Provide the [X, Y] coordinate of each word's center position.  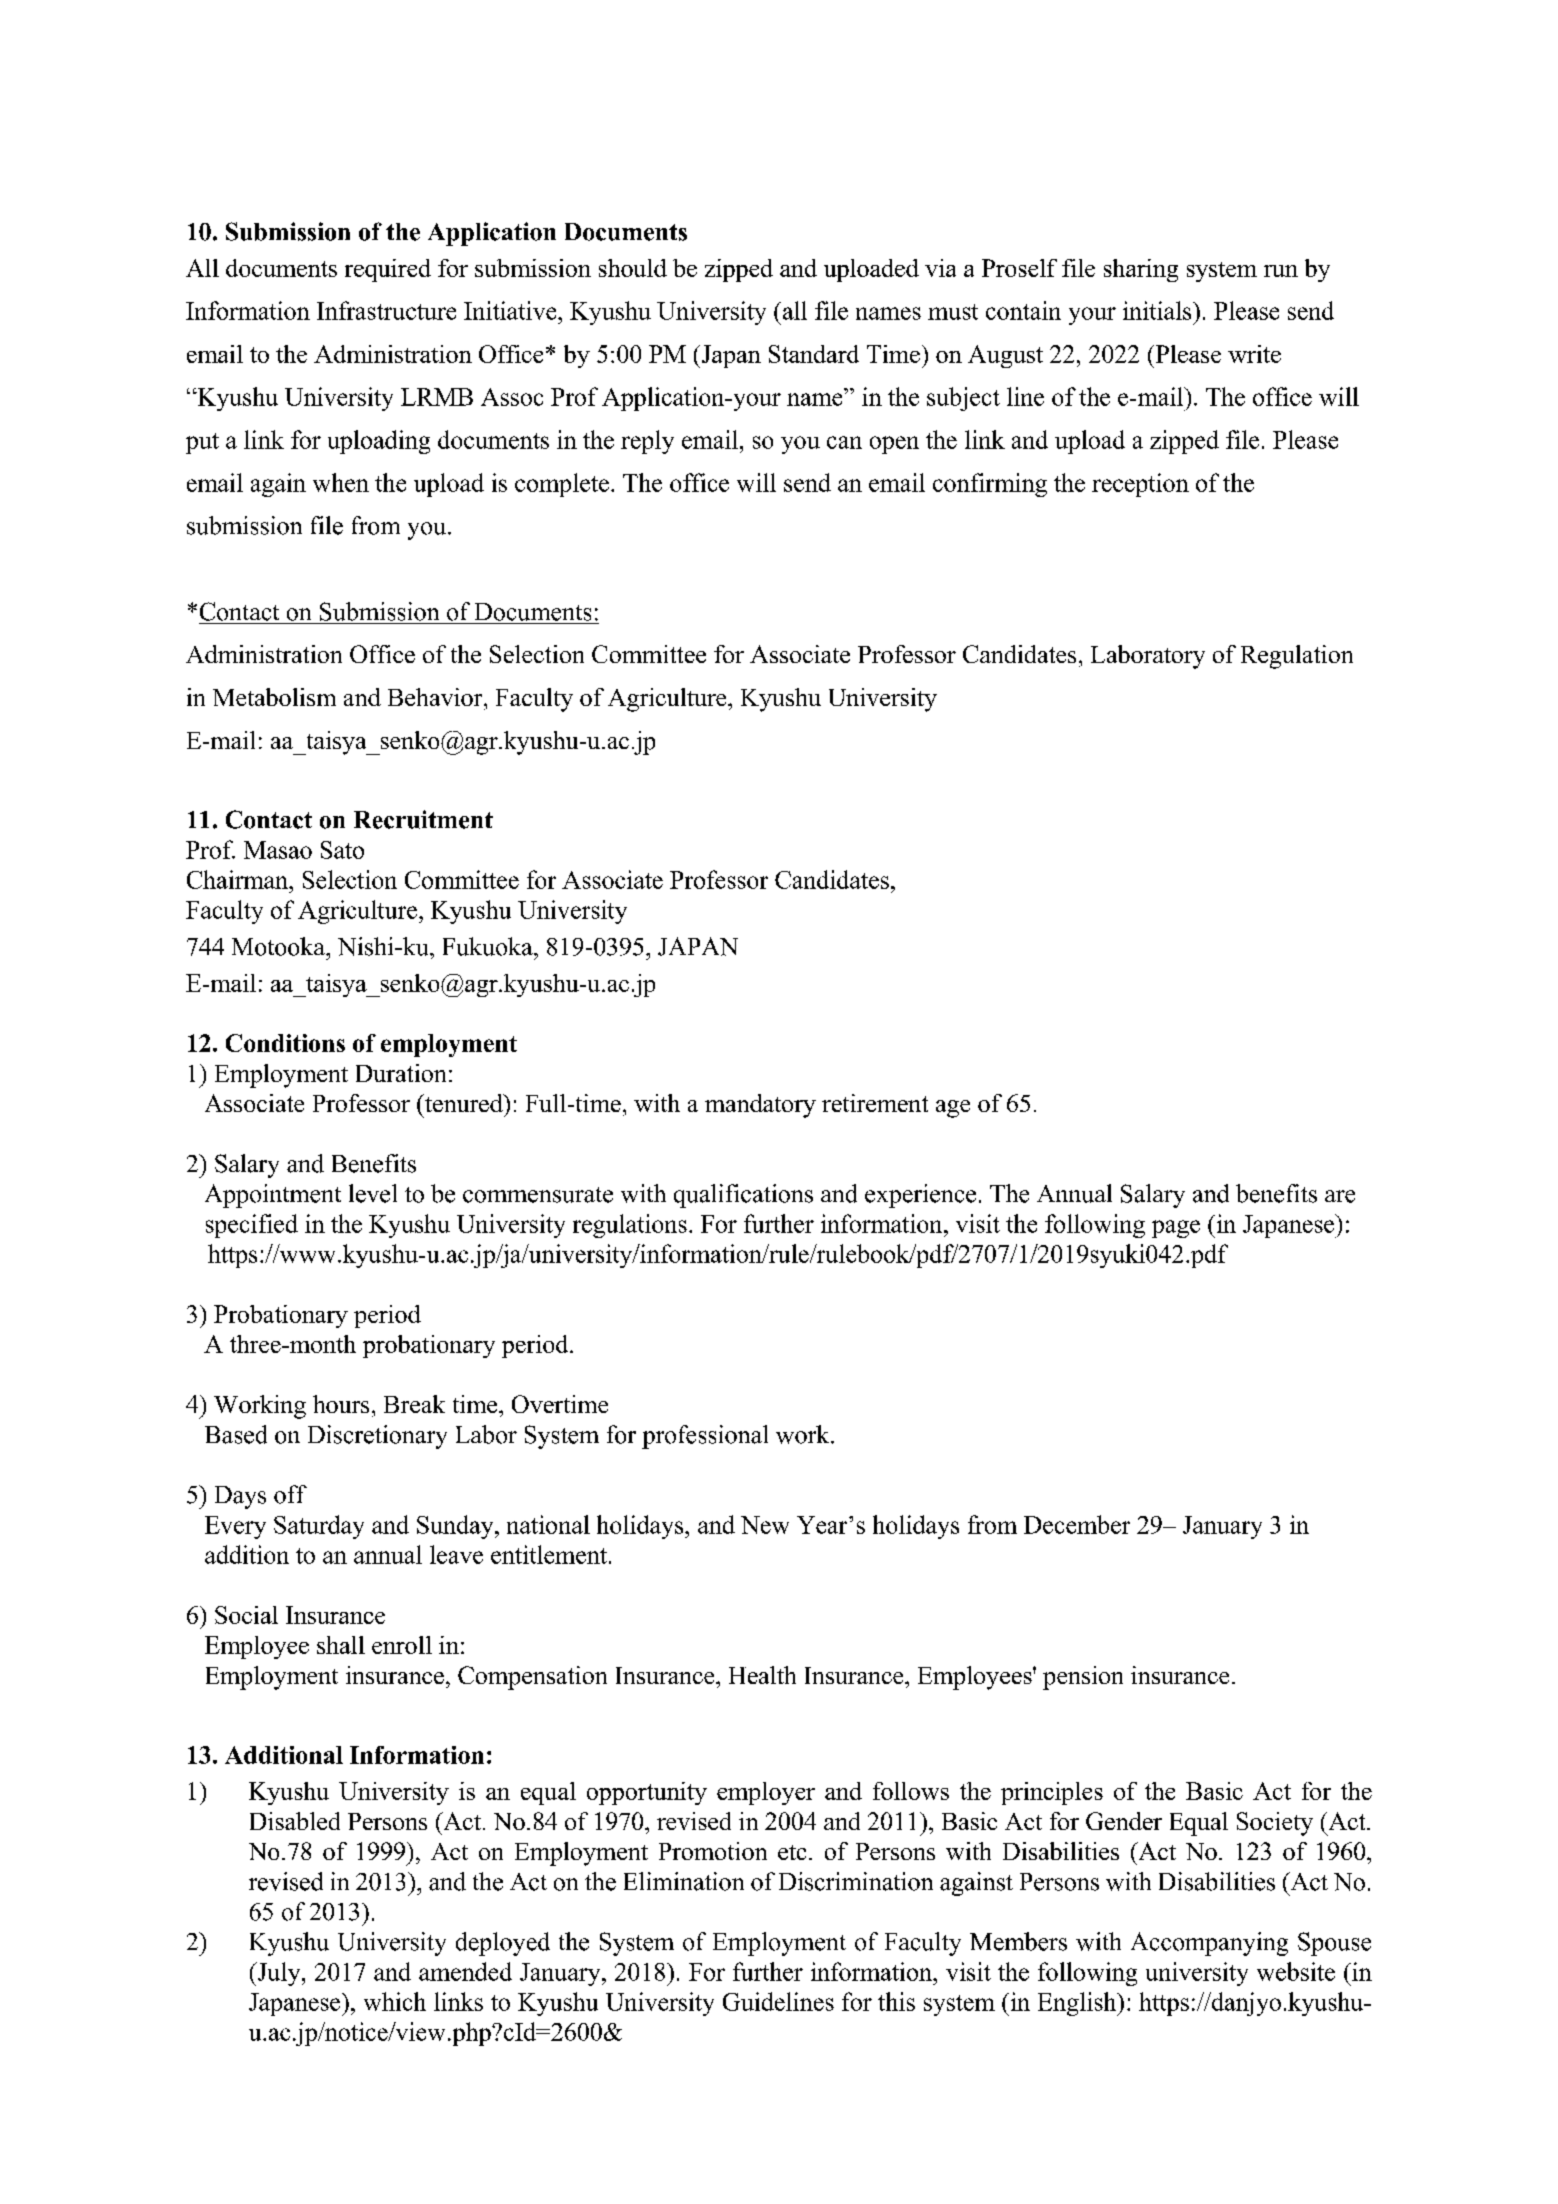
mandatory [760, 1106]
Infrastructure [386, 310]
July [279, 1974]
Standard [814, 354]
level [373, 1193]
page [1176, 1229]
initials [1158, 310]
